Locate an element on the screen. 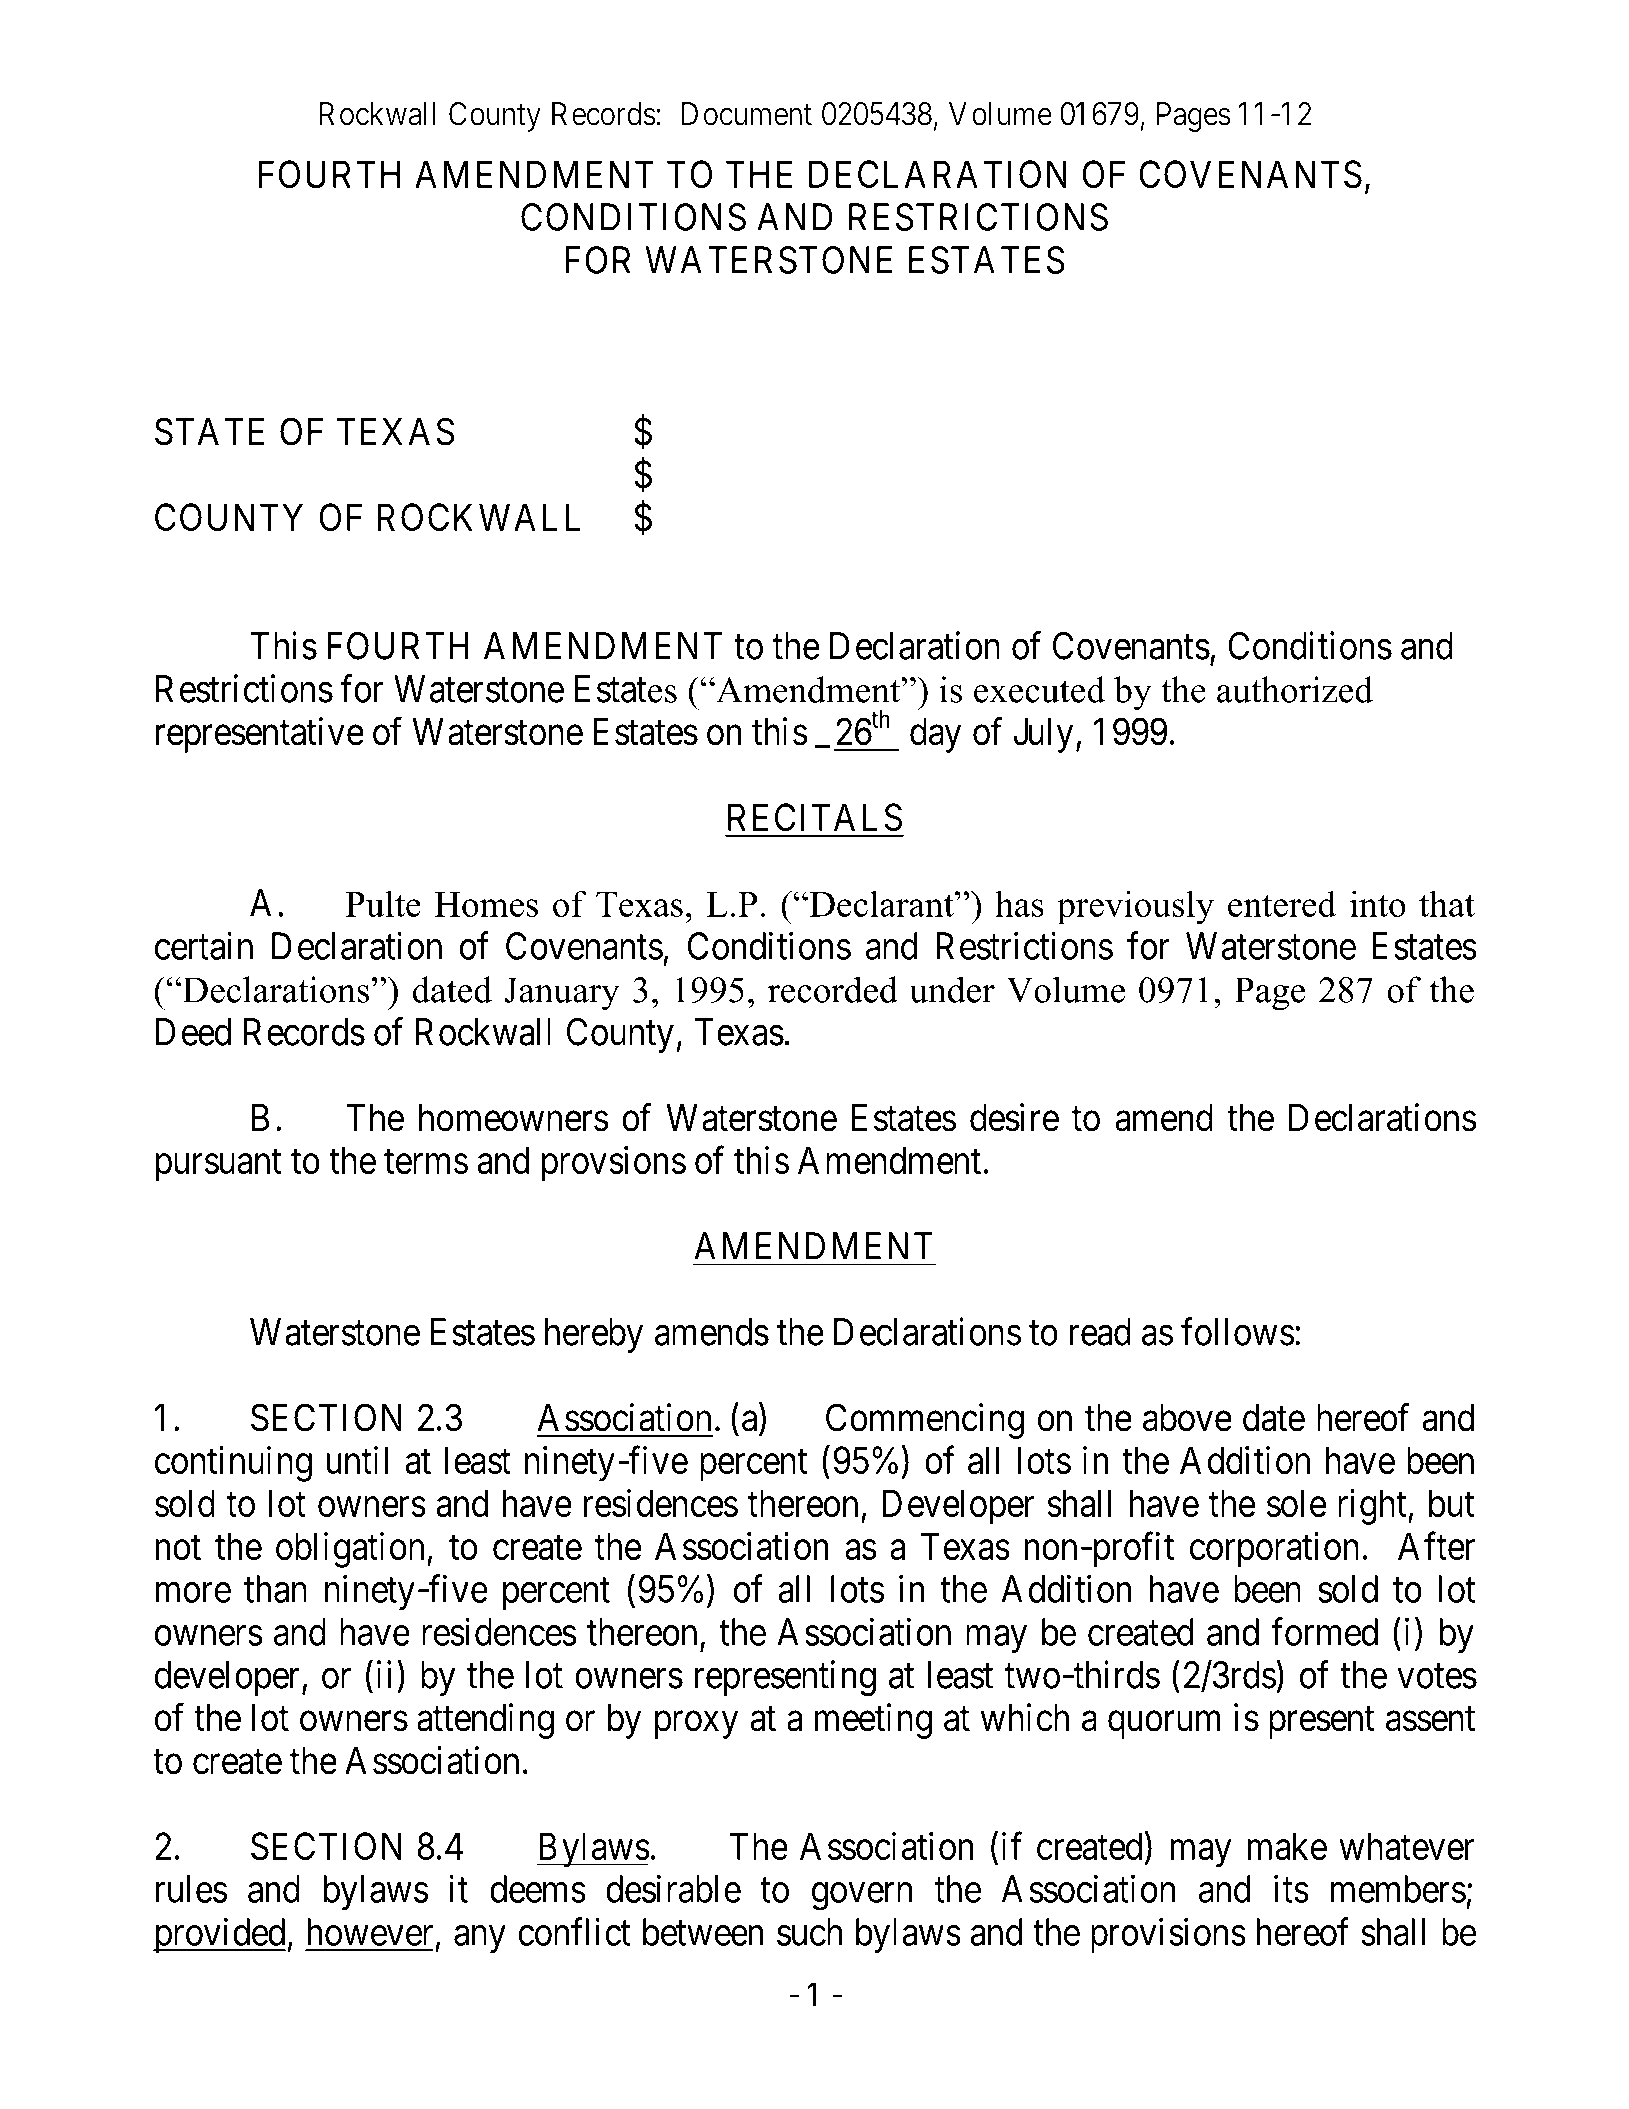 The image size is (1629, 2109). however is located at coordinates (370, 1932).
